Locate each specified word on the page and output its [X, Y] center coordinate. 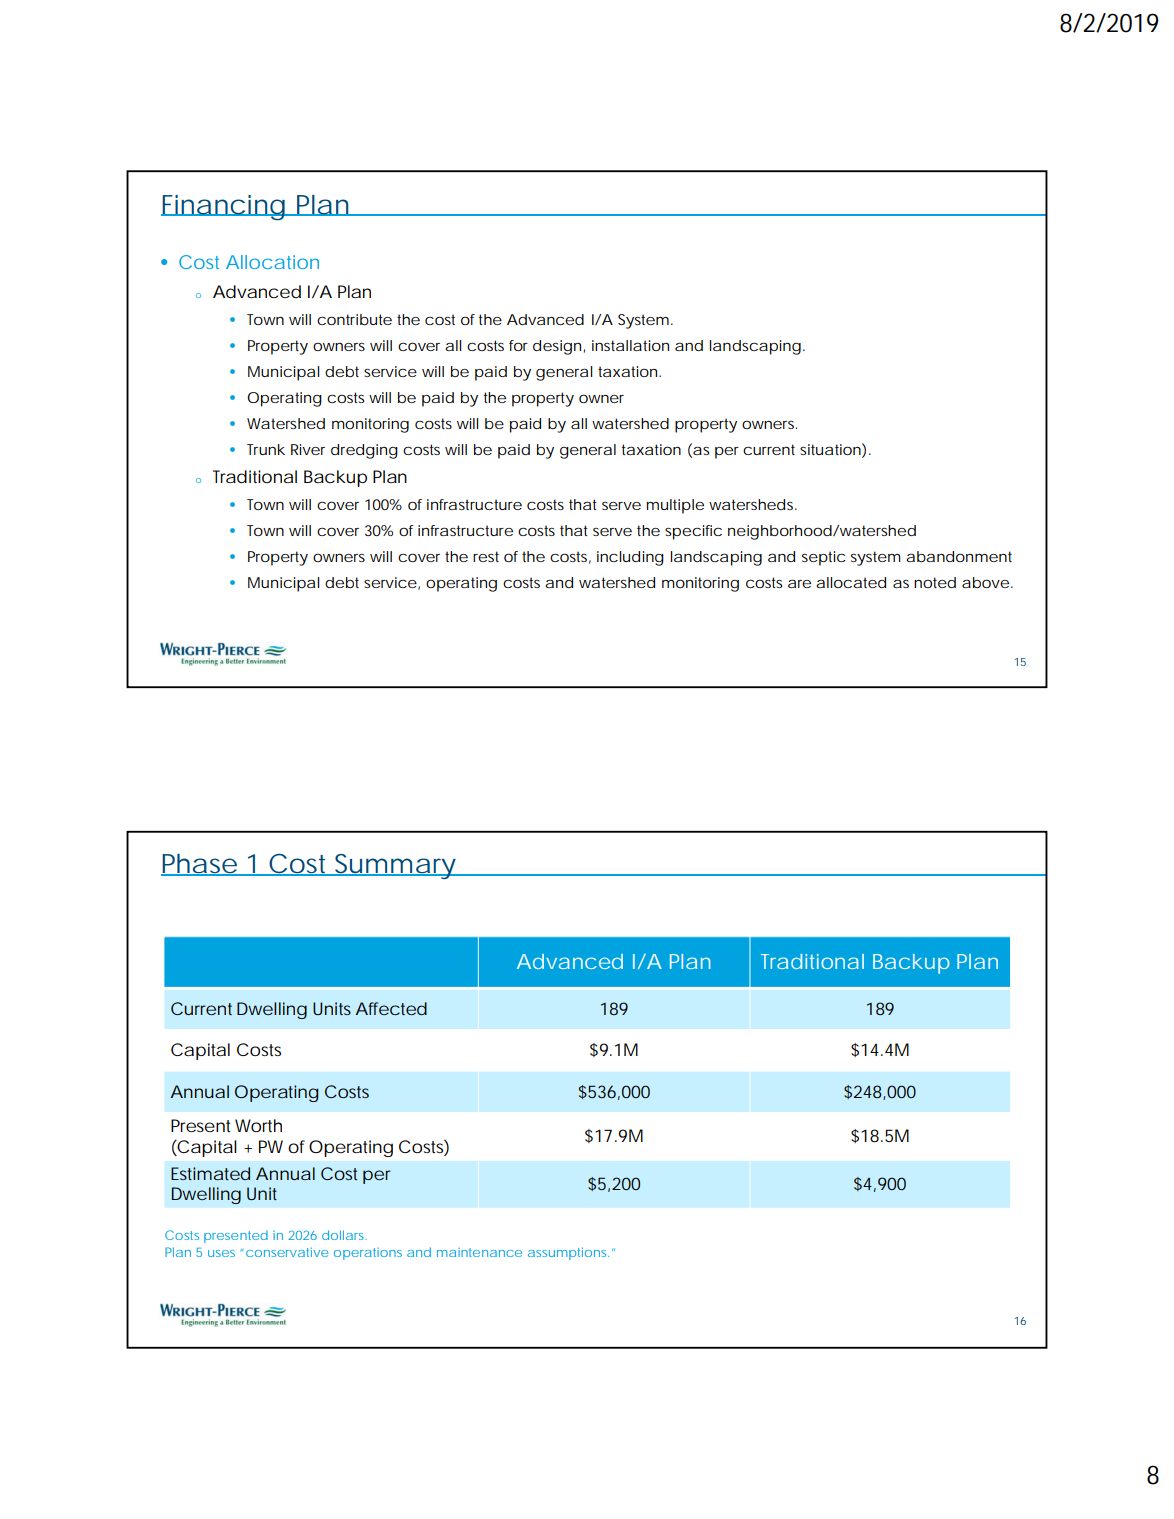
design [557, 347]
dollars [344, 1235]
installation [630, 345]
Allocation [272, 262]
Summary [395, 866]
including [630, 558]
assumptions [568, 1253]
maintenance [479, 1252]
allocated [851, 582]
